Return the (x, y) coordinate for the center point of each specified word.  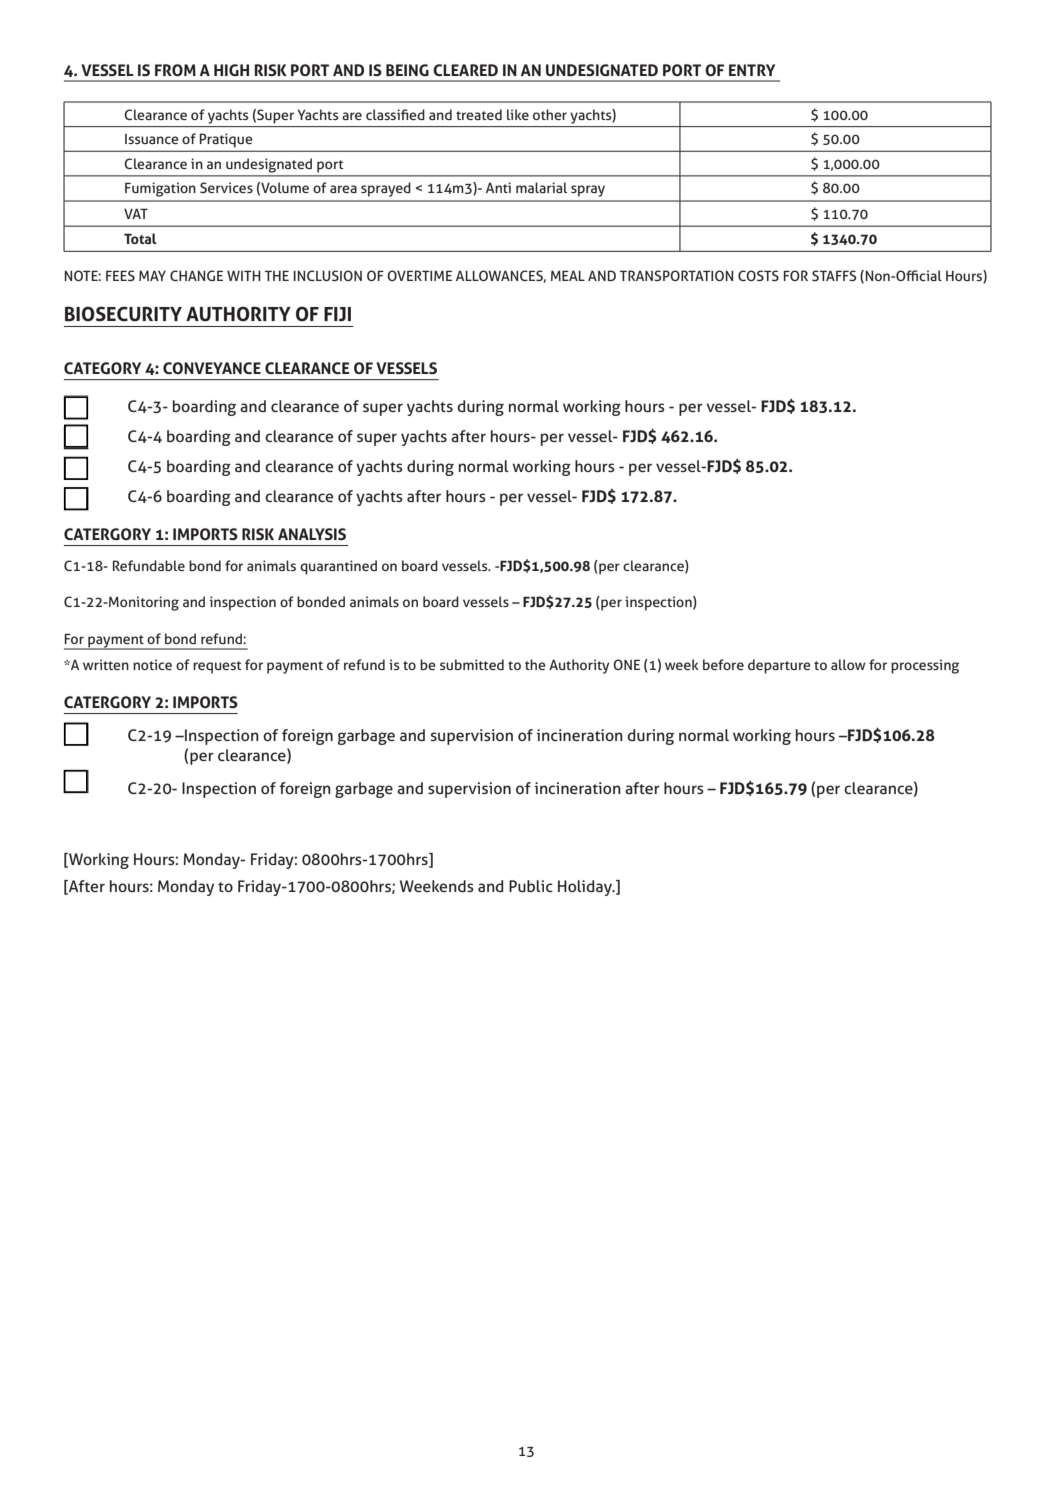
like (518, 114)
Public (531, 886)
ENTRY (752, 70)
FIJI (337, 314)
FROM (175, 70)
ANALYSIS (312, 534)
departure (779, 666)
